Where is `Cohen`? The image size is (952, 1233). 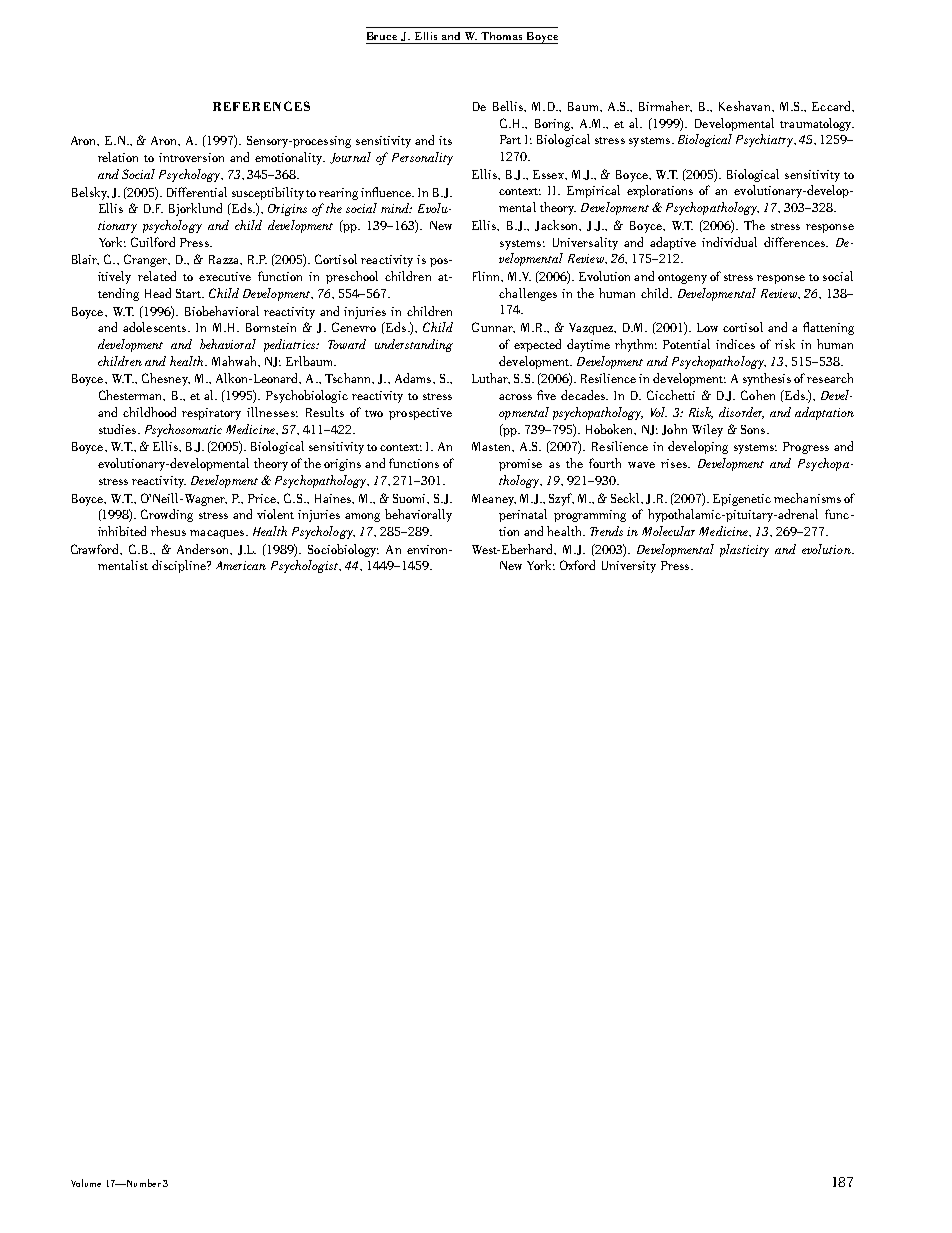 Cohen is located at coordinates (758, 395).
